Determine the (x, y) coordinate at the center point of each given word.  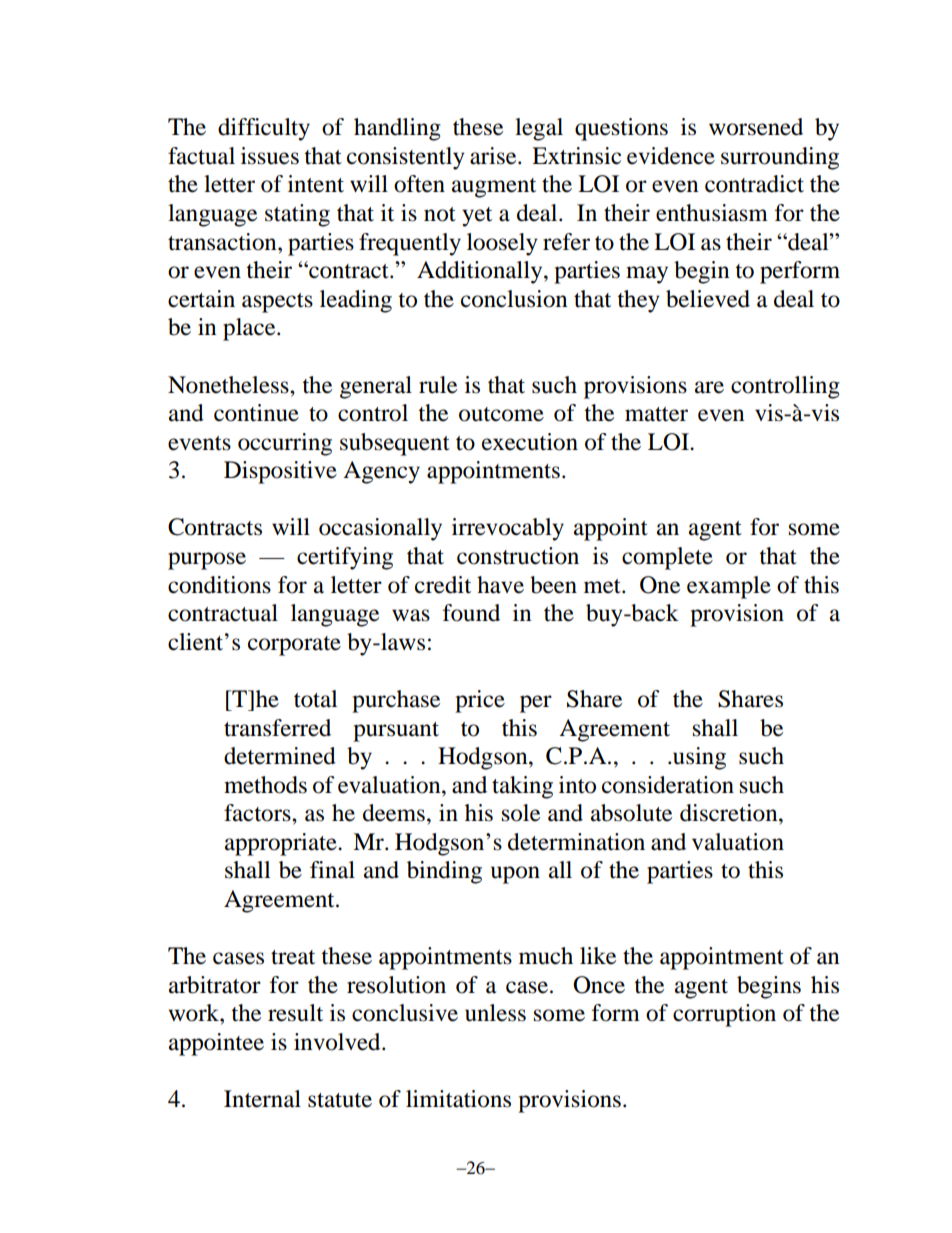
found (471, 613)
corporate (294, 646)
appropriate (282, 844)
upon (515, 875)
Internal (262, 1099)
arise (494, 156)
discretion (730, 813)
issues (270, 156)
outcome (501, 414)
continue (256, 413)
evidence (671, 156)
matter (656, 414)
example (729, 587)
